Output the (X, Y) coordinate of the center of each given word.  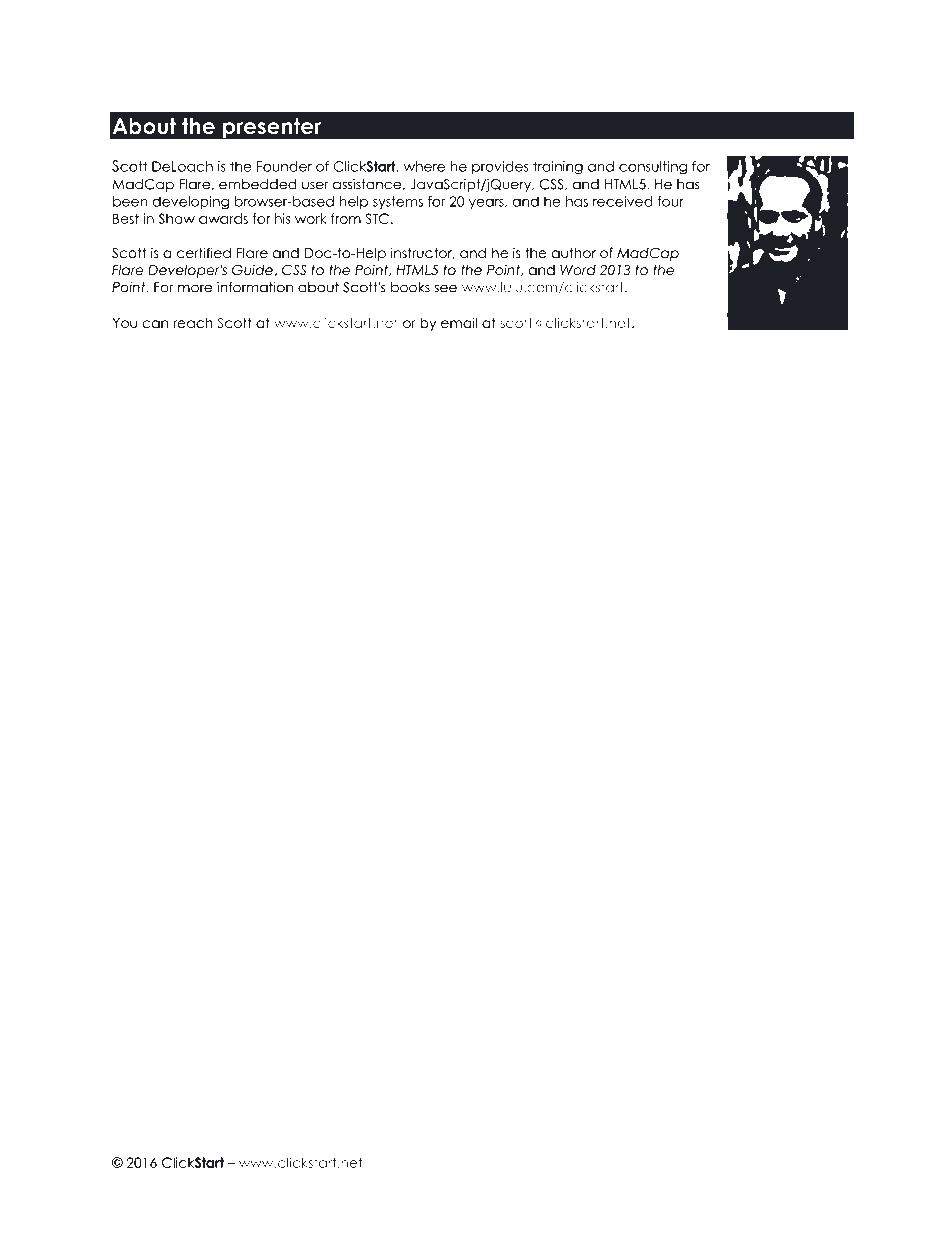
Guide (252, 270)
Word (578, 270)
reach (193, 322)
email (459, 322)
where (424, 166)
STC (377, 218)
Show (177, 218)
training (558, 168)
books (410, 287)
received (623, 201)
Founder (284, 166)
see (445, 288)
